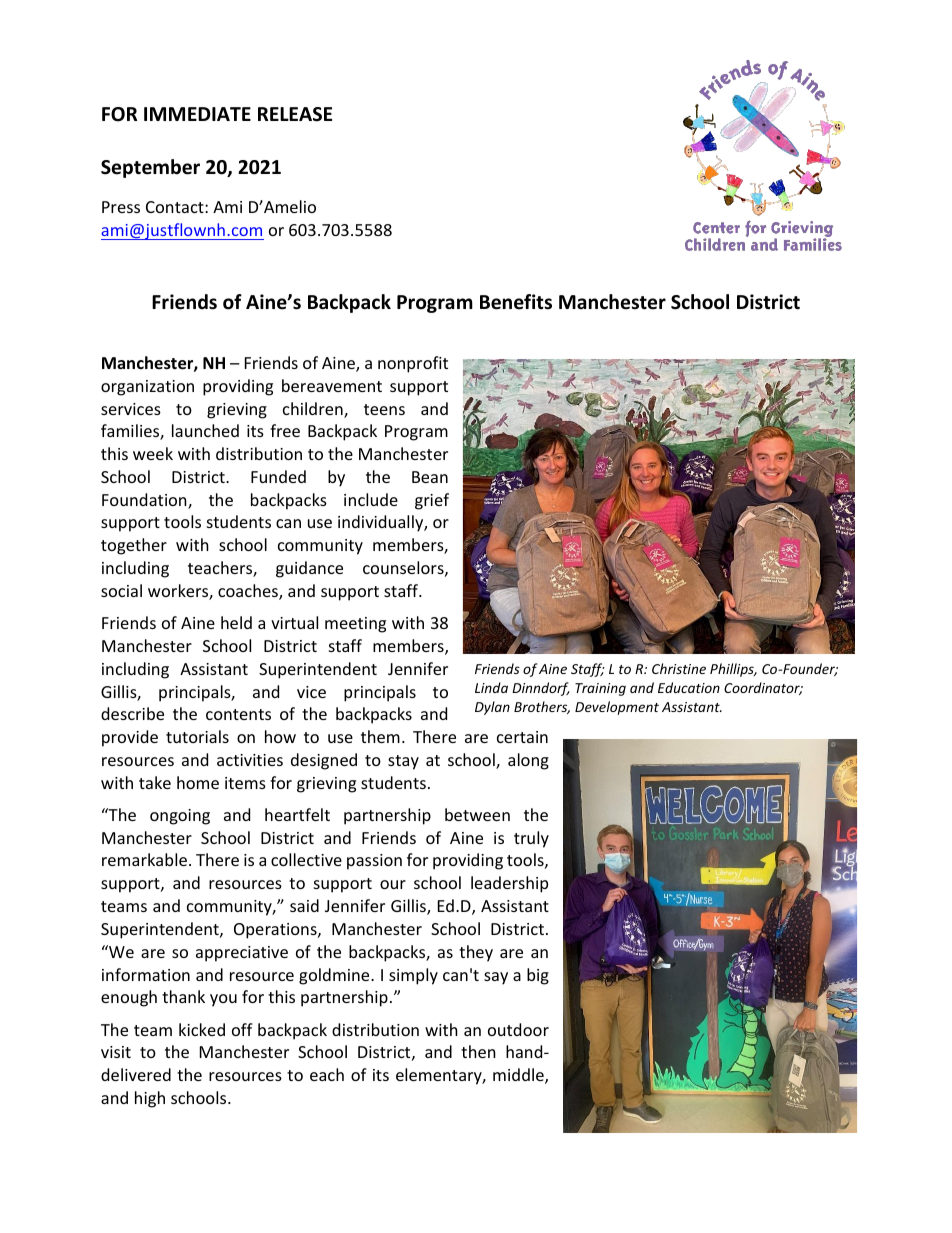 This page has height=1233, width=952. What do you see at coordinates (430, 477) in the page?
I see `Bean` at bounding box center [430, 477].
